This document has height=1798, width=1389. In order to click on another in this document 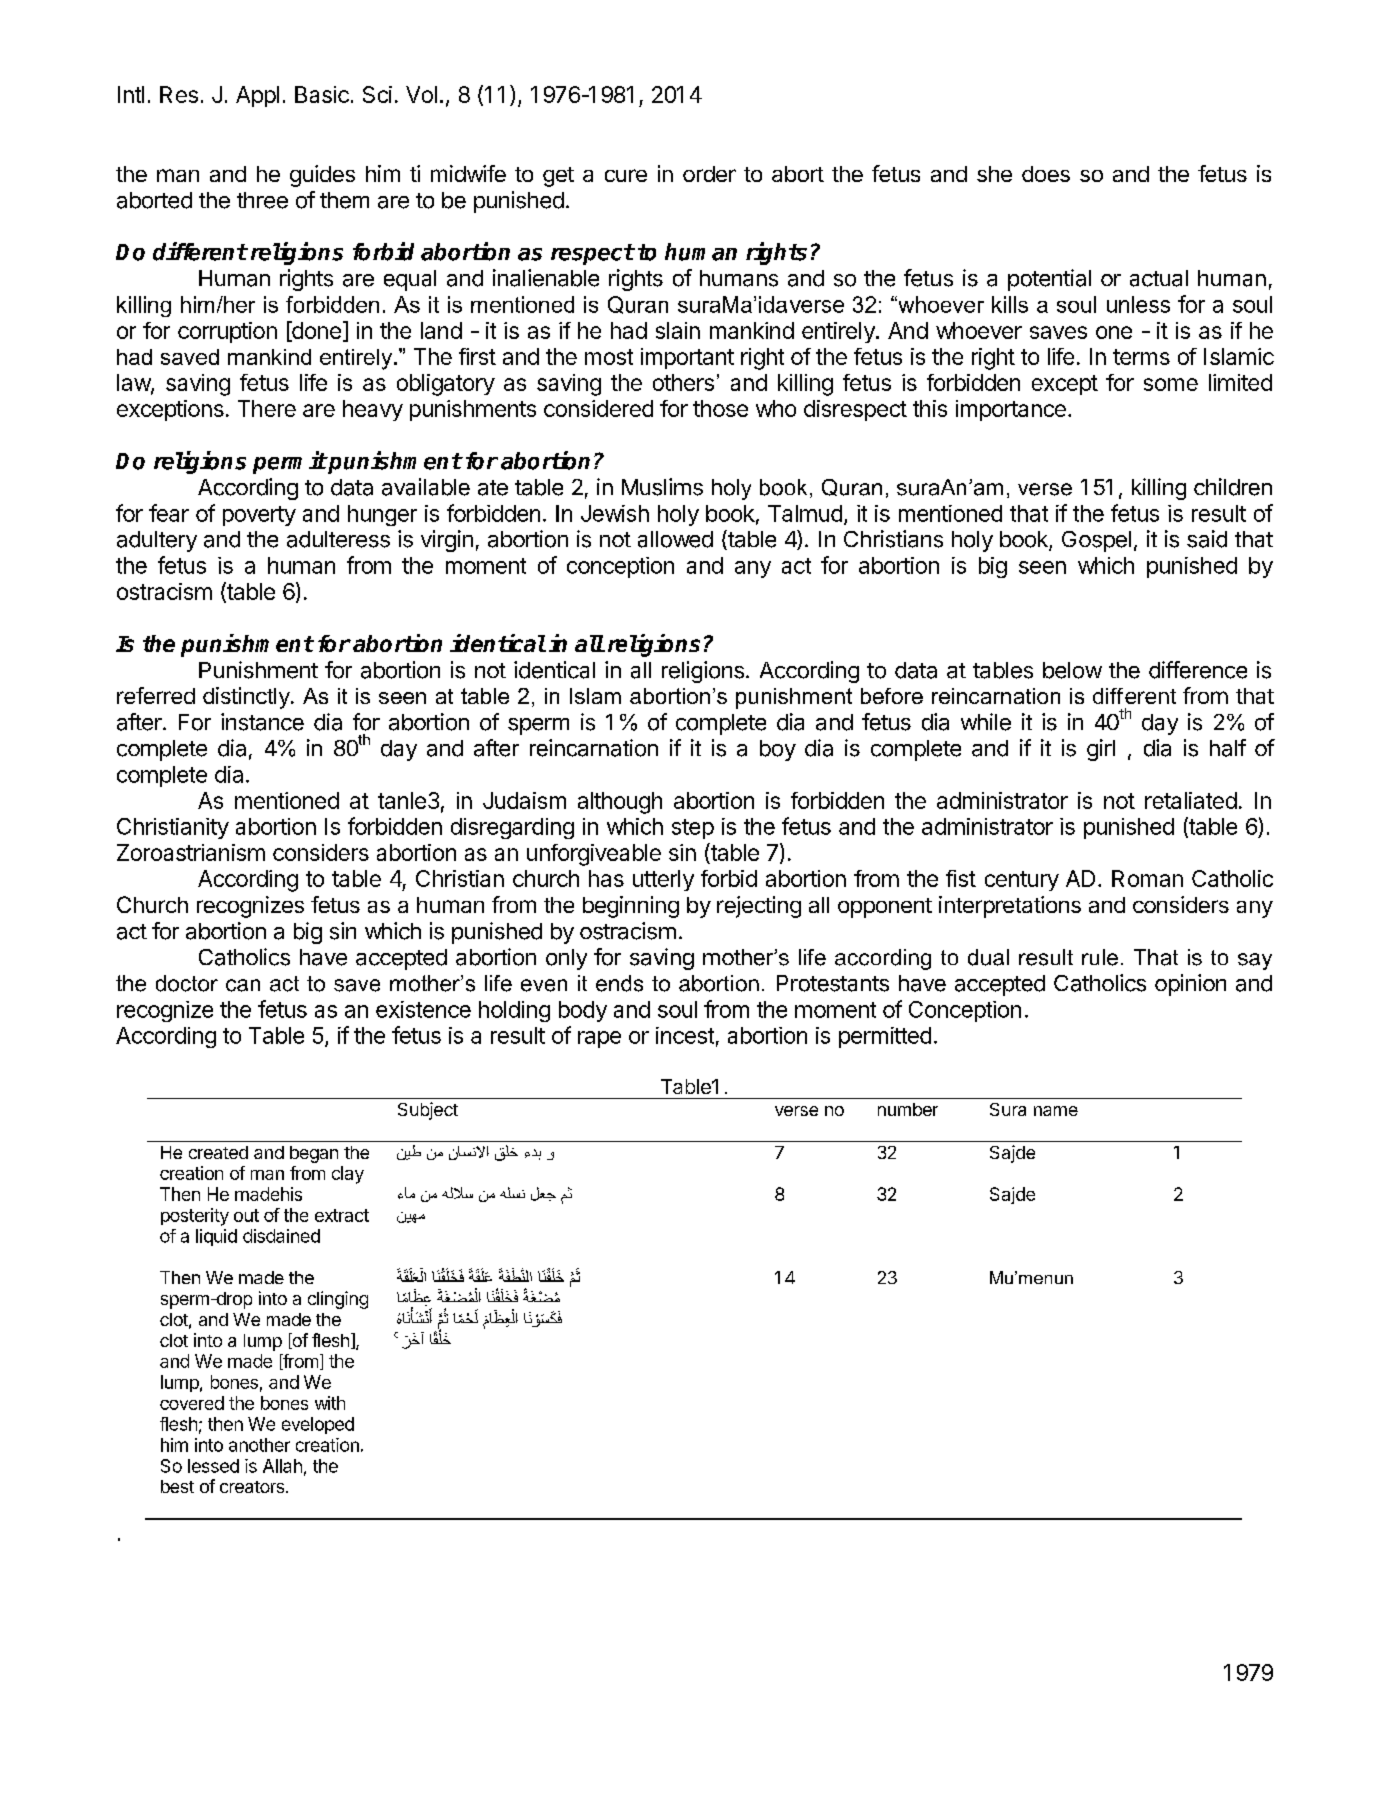, I will do `click(259, 1445)`.
